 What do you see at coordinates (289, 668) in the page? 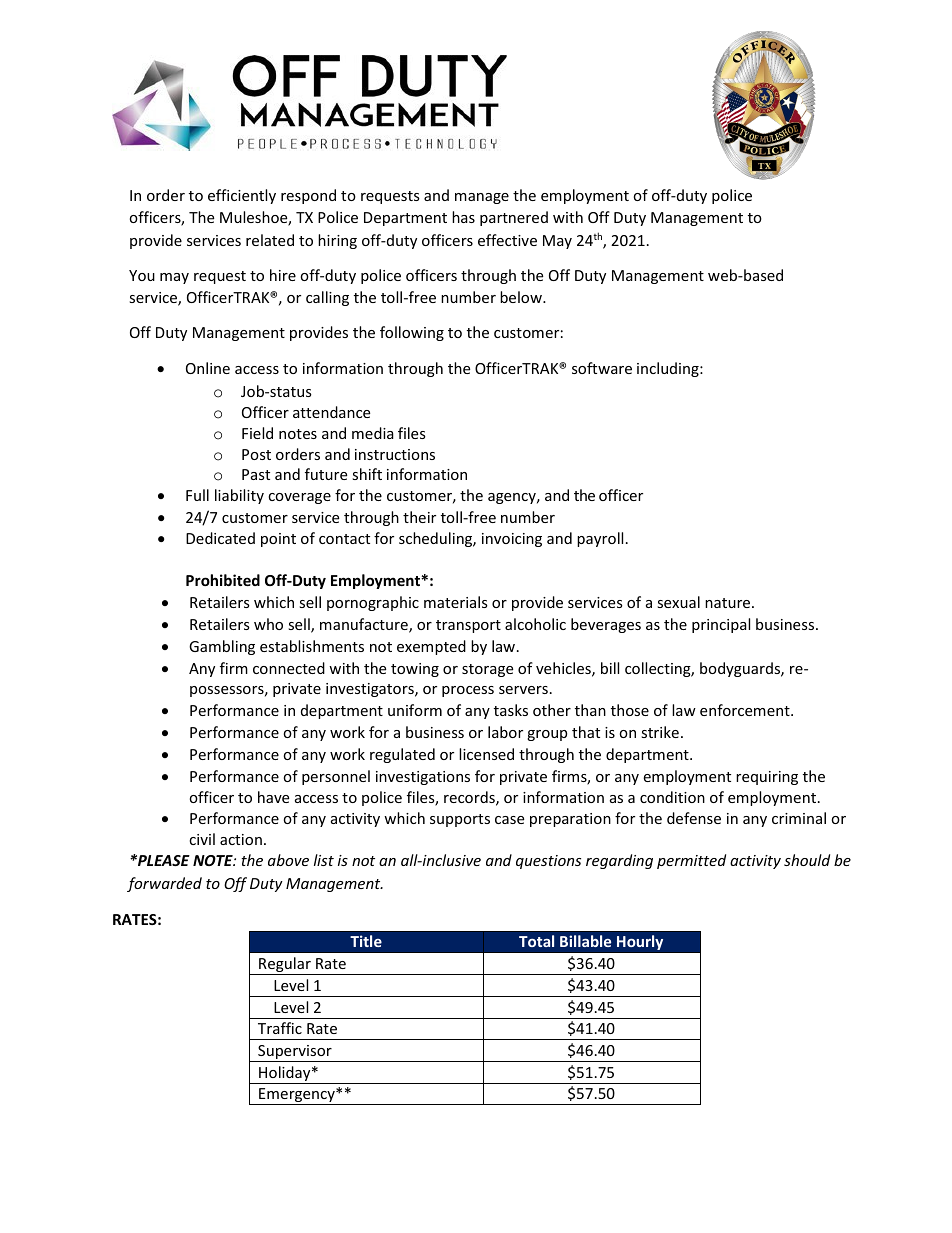
I see `connected` at bounding box center [289, 668].
